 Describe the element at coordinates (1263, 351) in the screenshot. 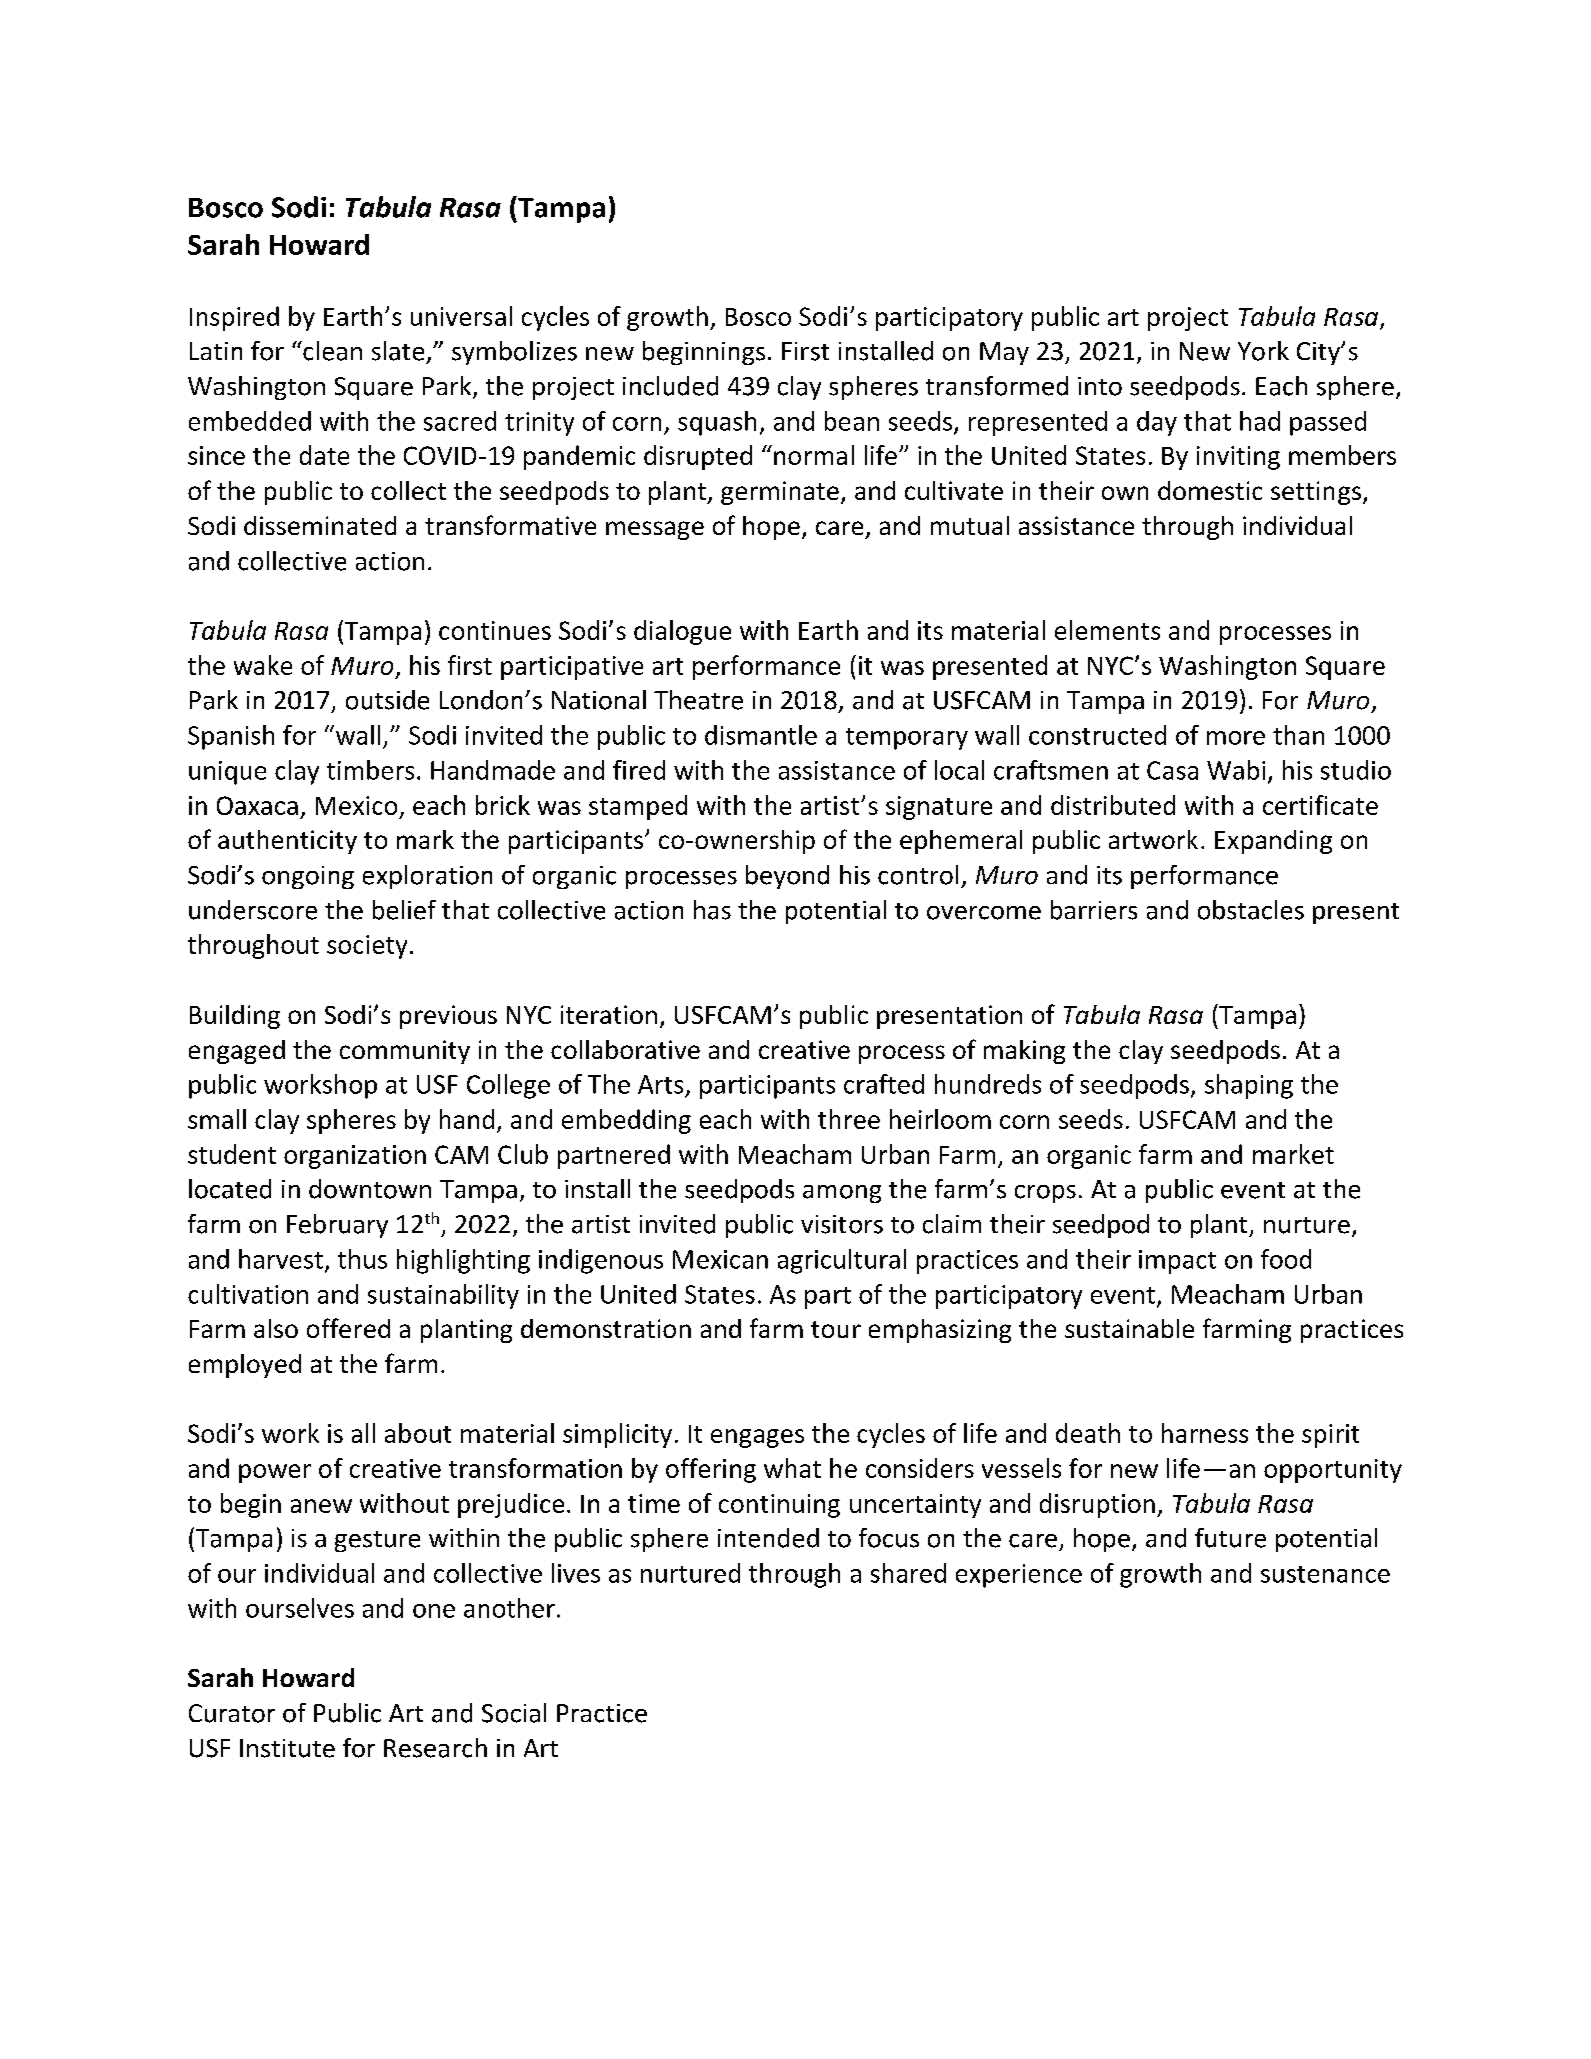

I see `York` at that location.
